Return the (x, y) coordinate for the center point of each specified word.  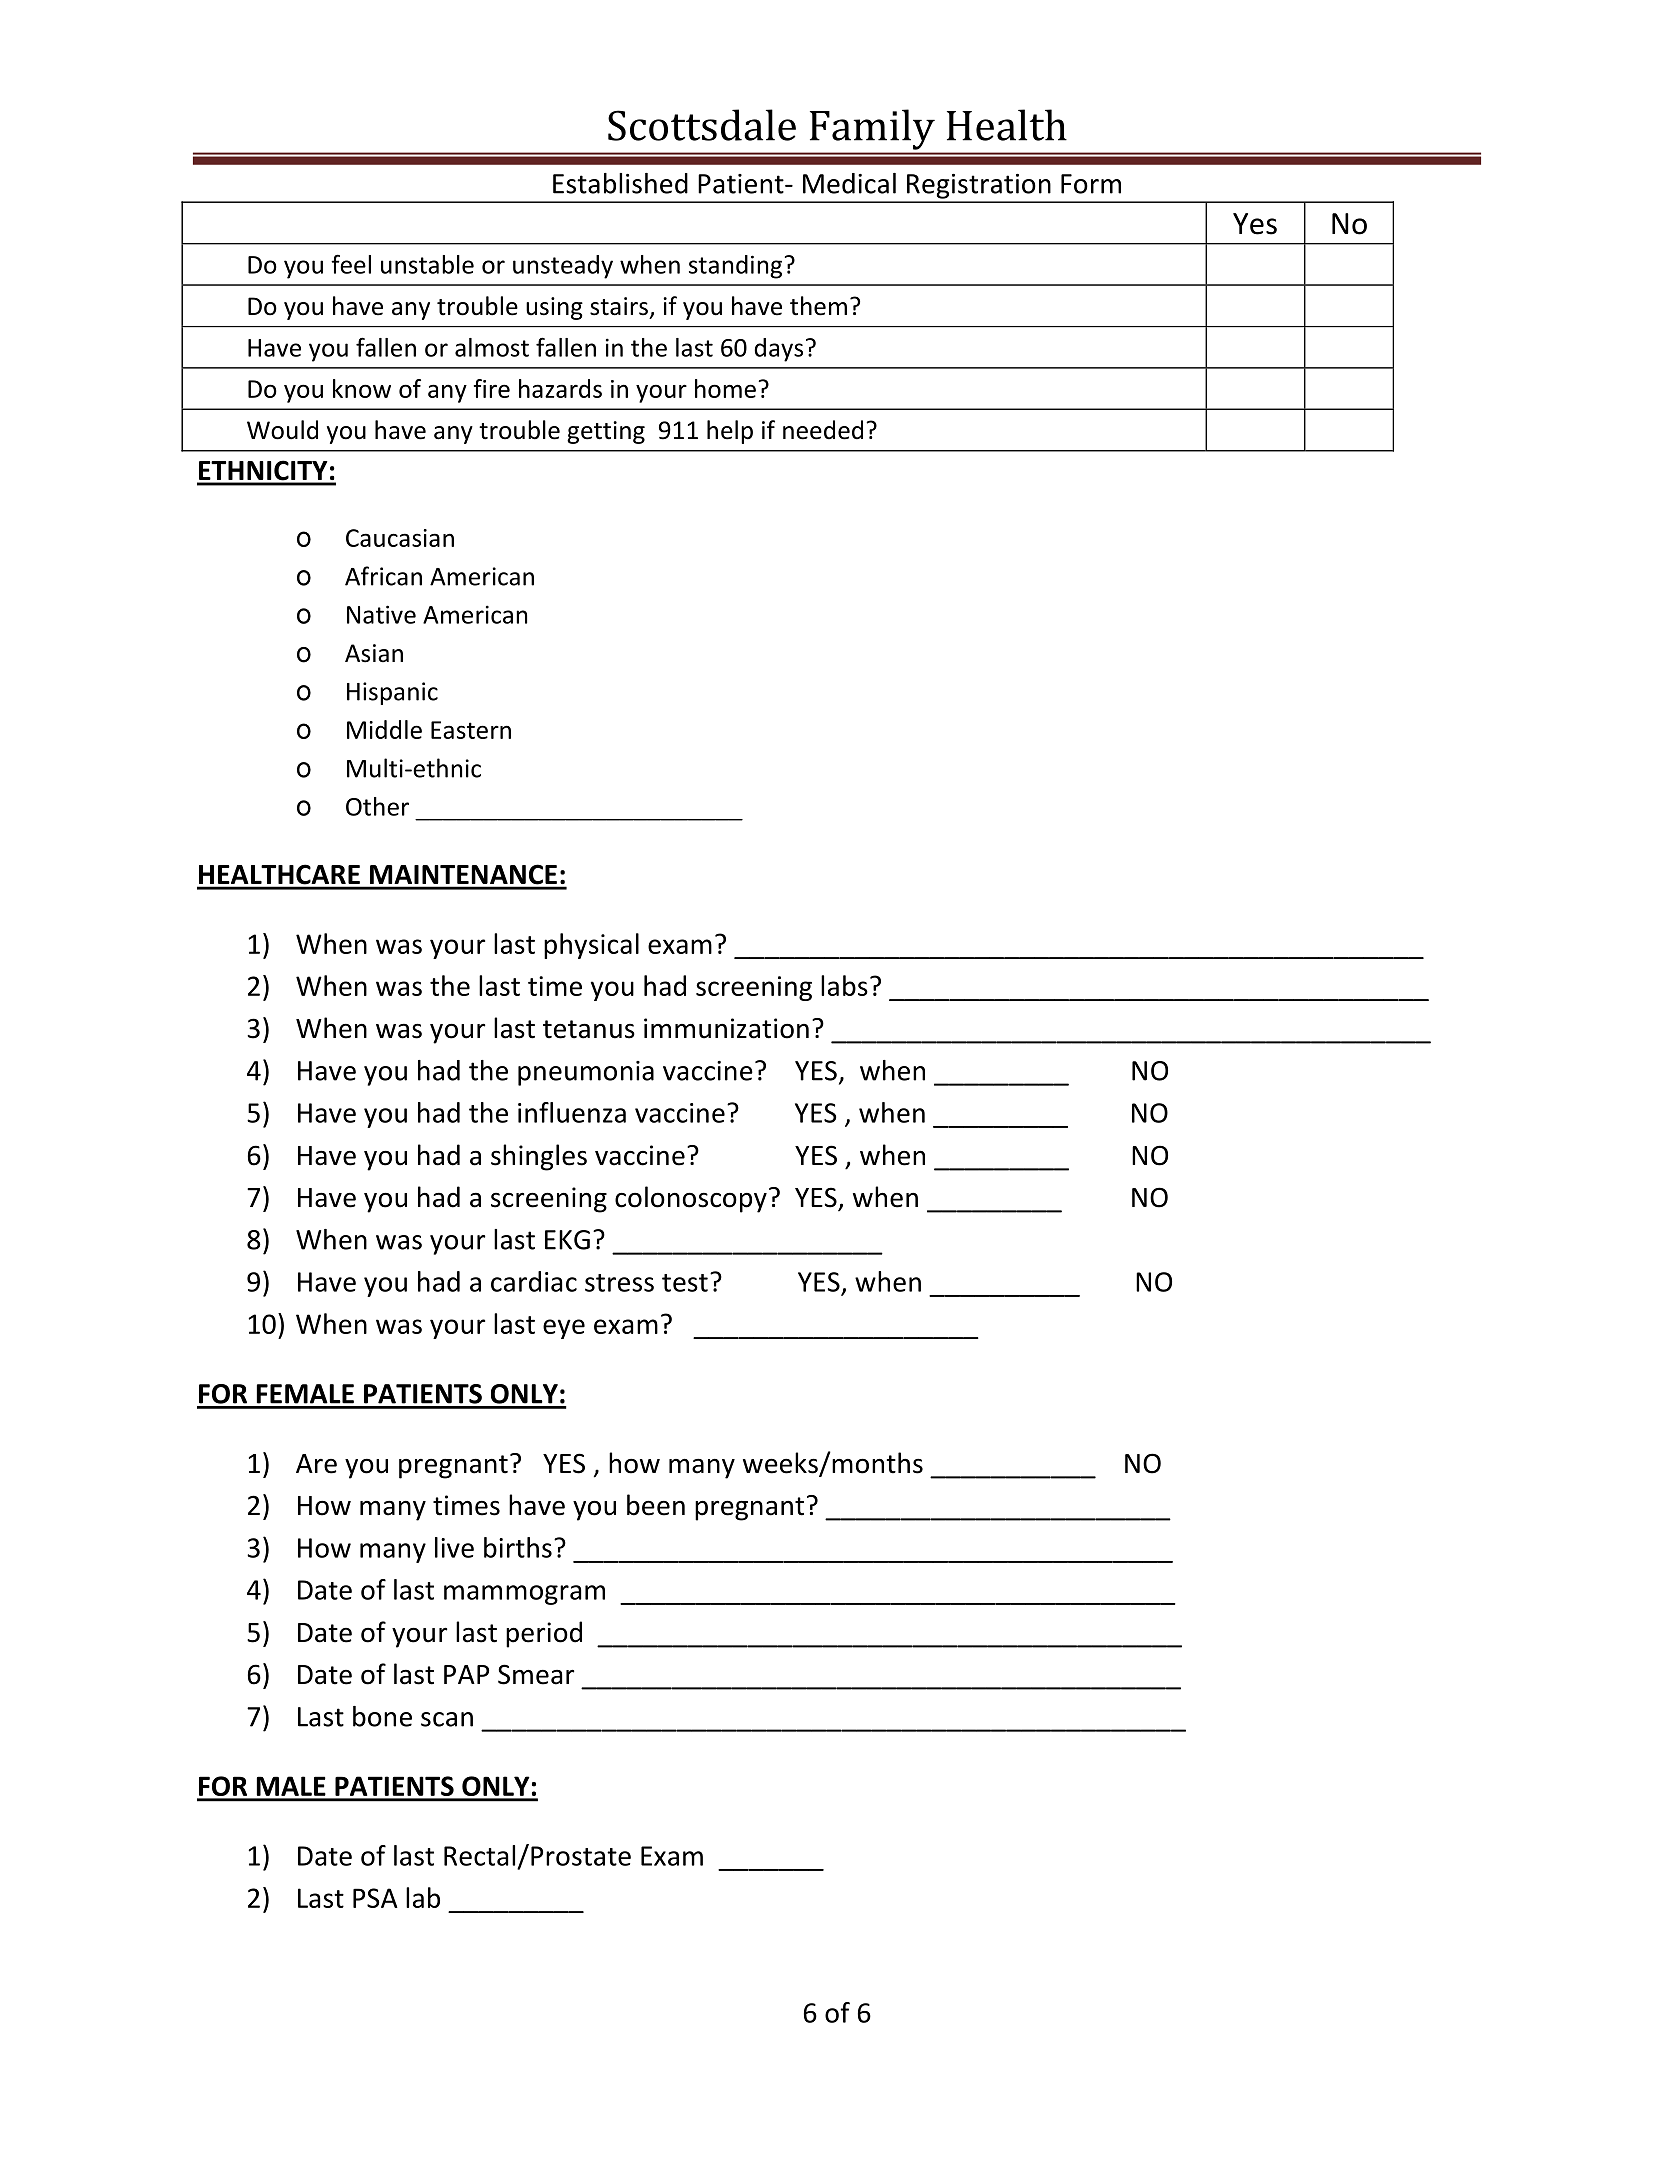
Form (1091, 184)
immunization (726, 1028)
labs (844, 985)
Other (377, 806)
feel (351, 264)
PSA (375, 1898)
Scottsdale (702, 125)
